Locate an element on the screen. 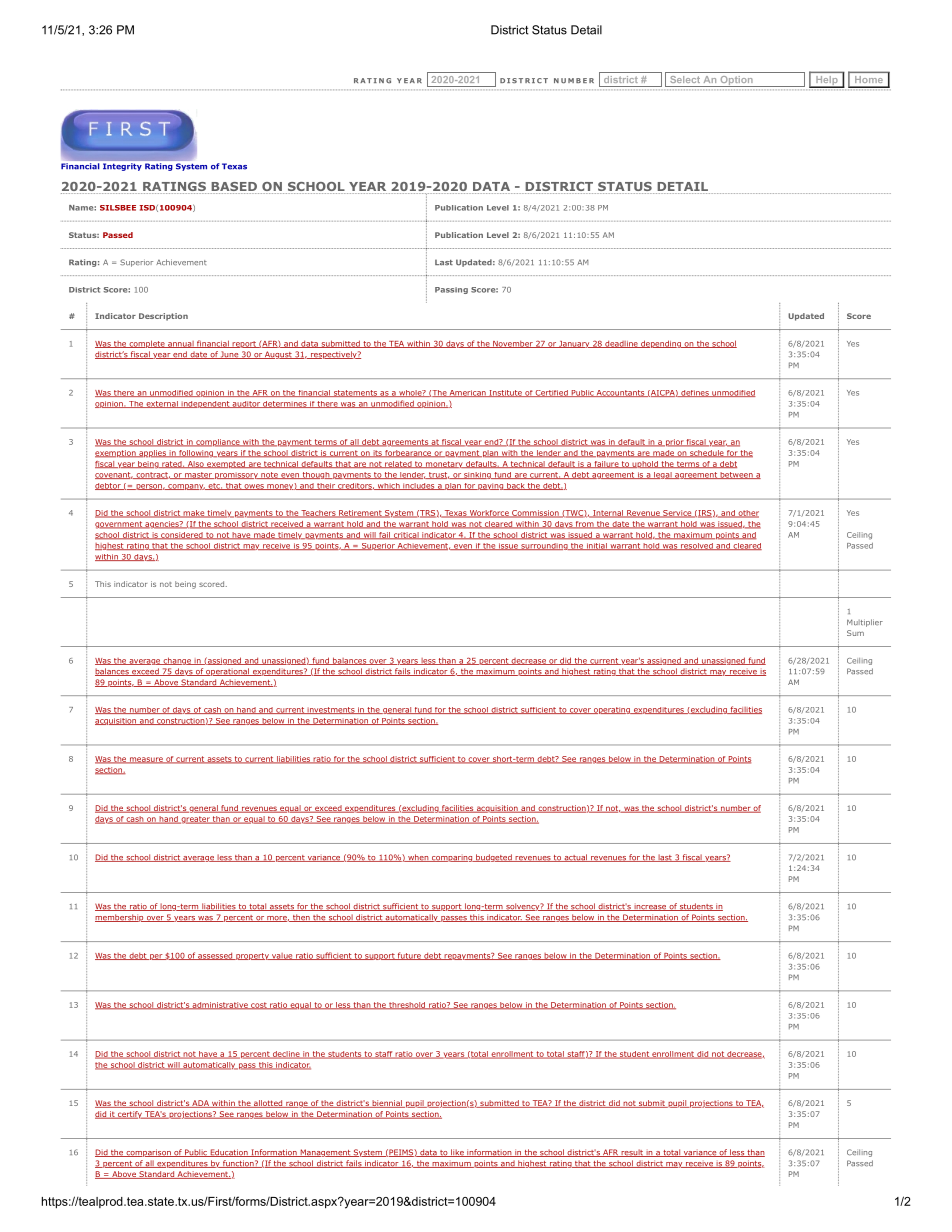 The image size is (952, 1232). Sum is located at coordinates (855, 633).
